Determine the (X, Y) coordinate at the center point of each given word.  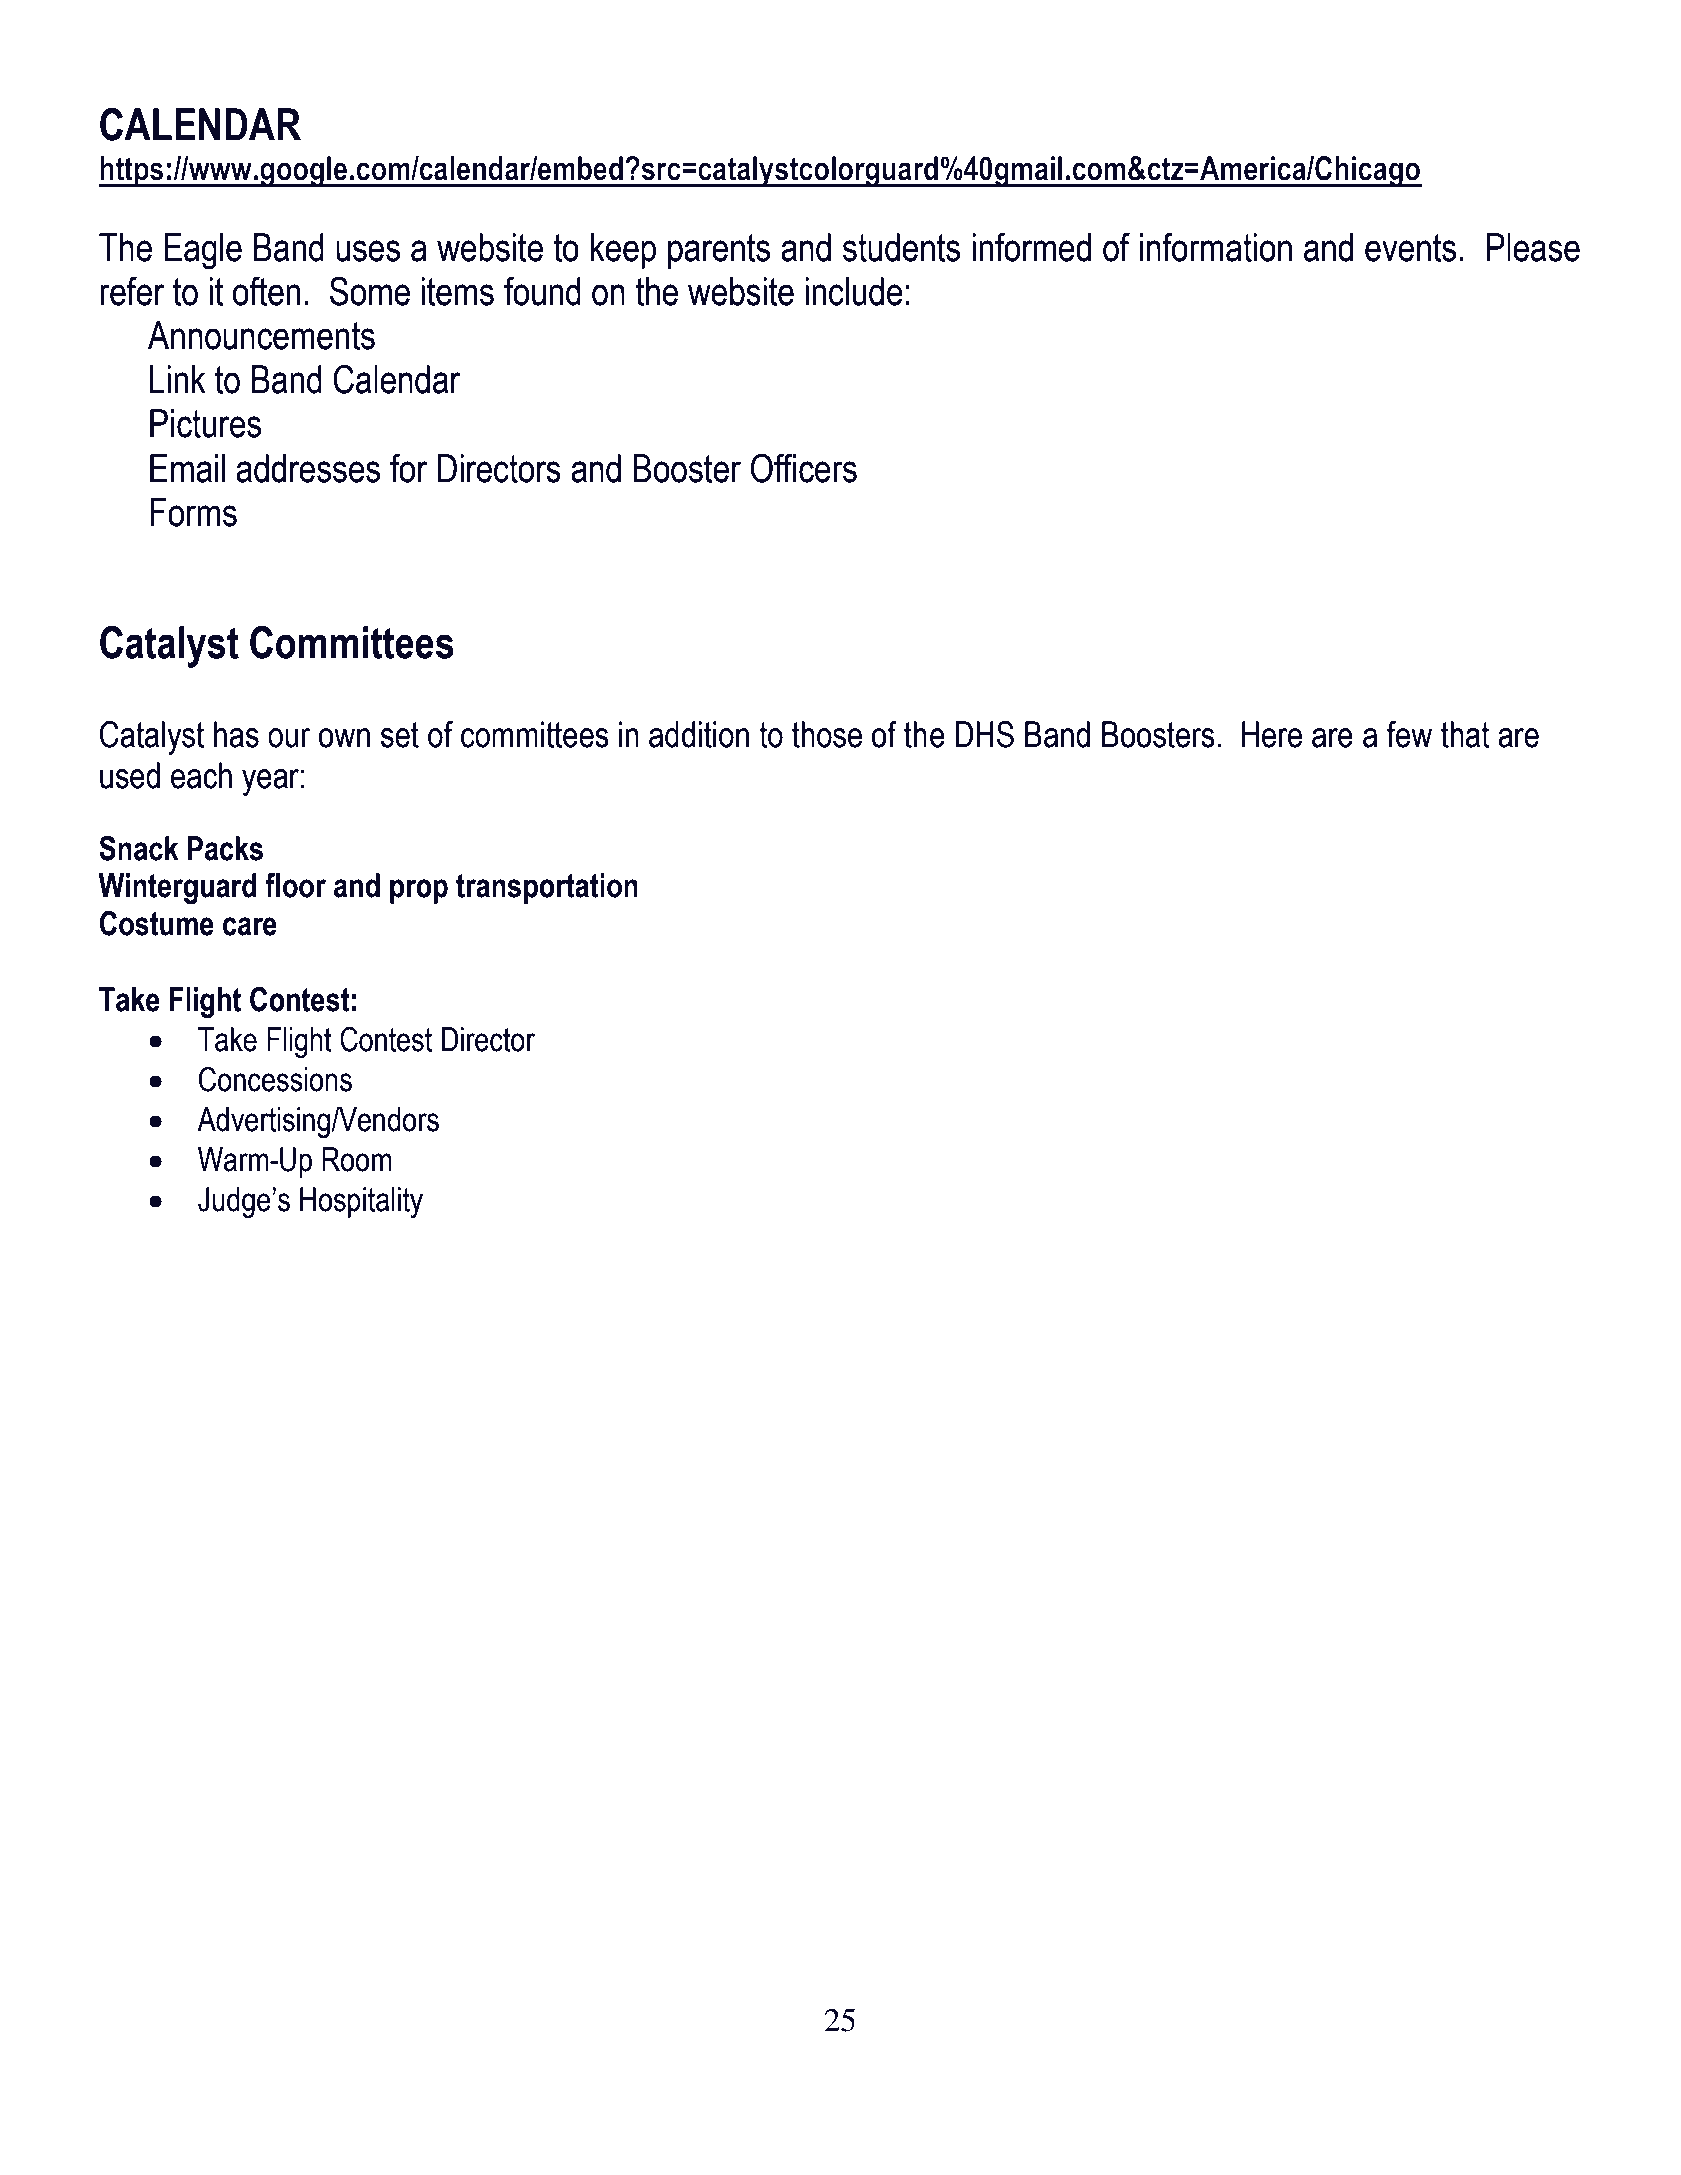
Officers (804, 468)
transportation (547, 888)
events (1410, 248)
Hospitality (361, 1202)
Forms (193, 512)
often (266, 291)
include (854, 291)
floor (295, 885)
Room (357, 1159)
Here (1272, 734)
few (1409, 734)
